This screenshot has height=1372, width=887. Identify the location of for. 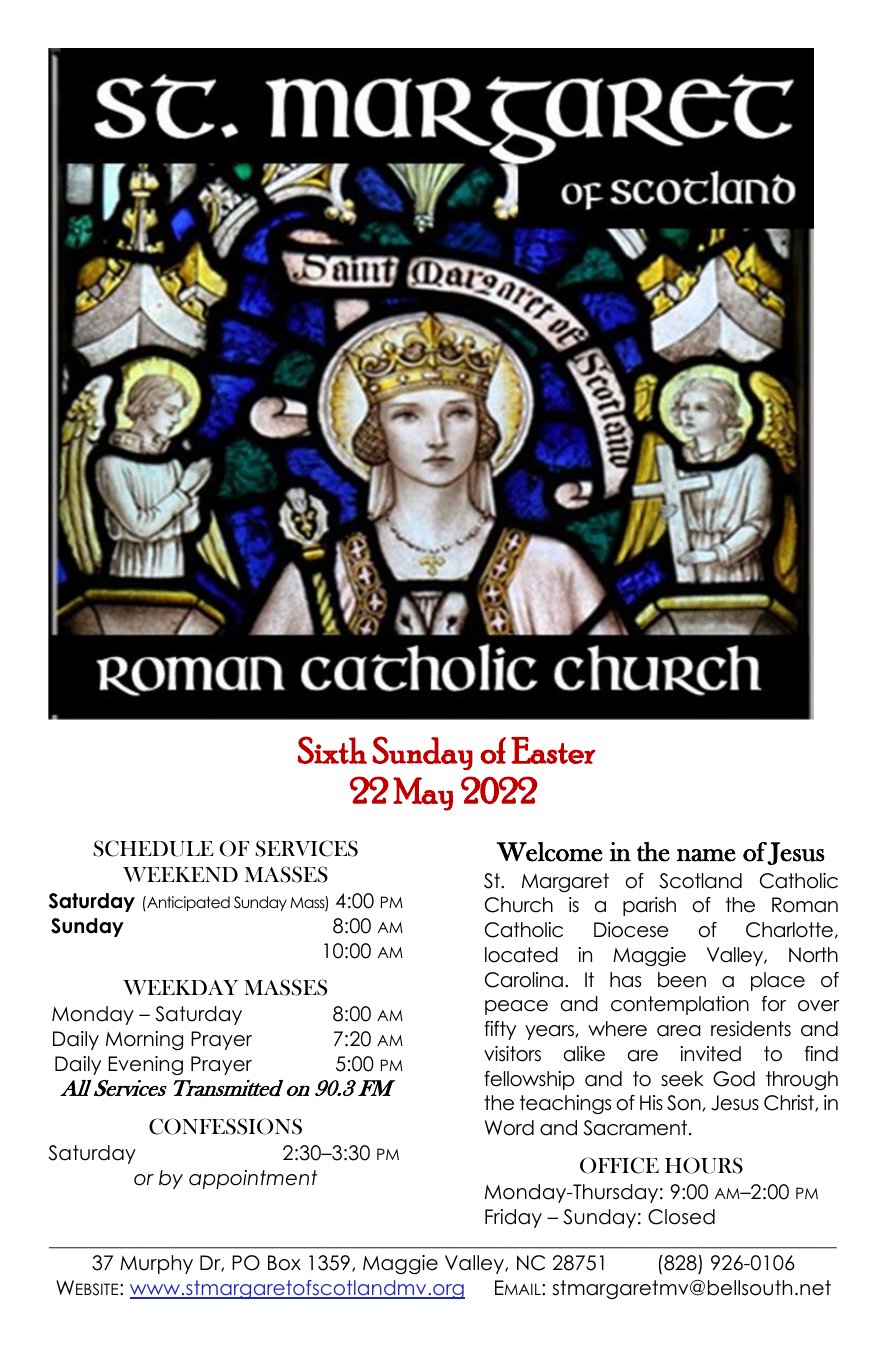
(774, 1004).
